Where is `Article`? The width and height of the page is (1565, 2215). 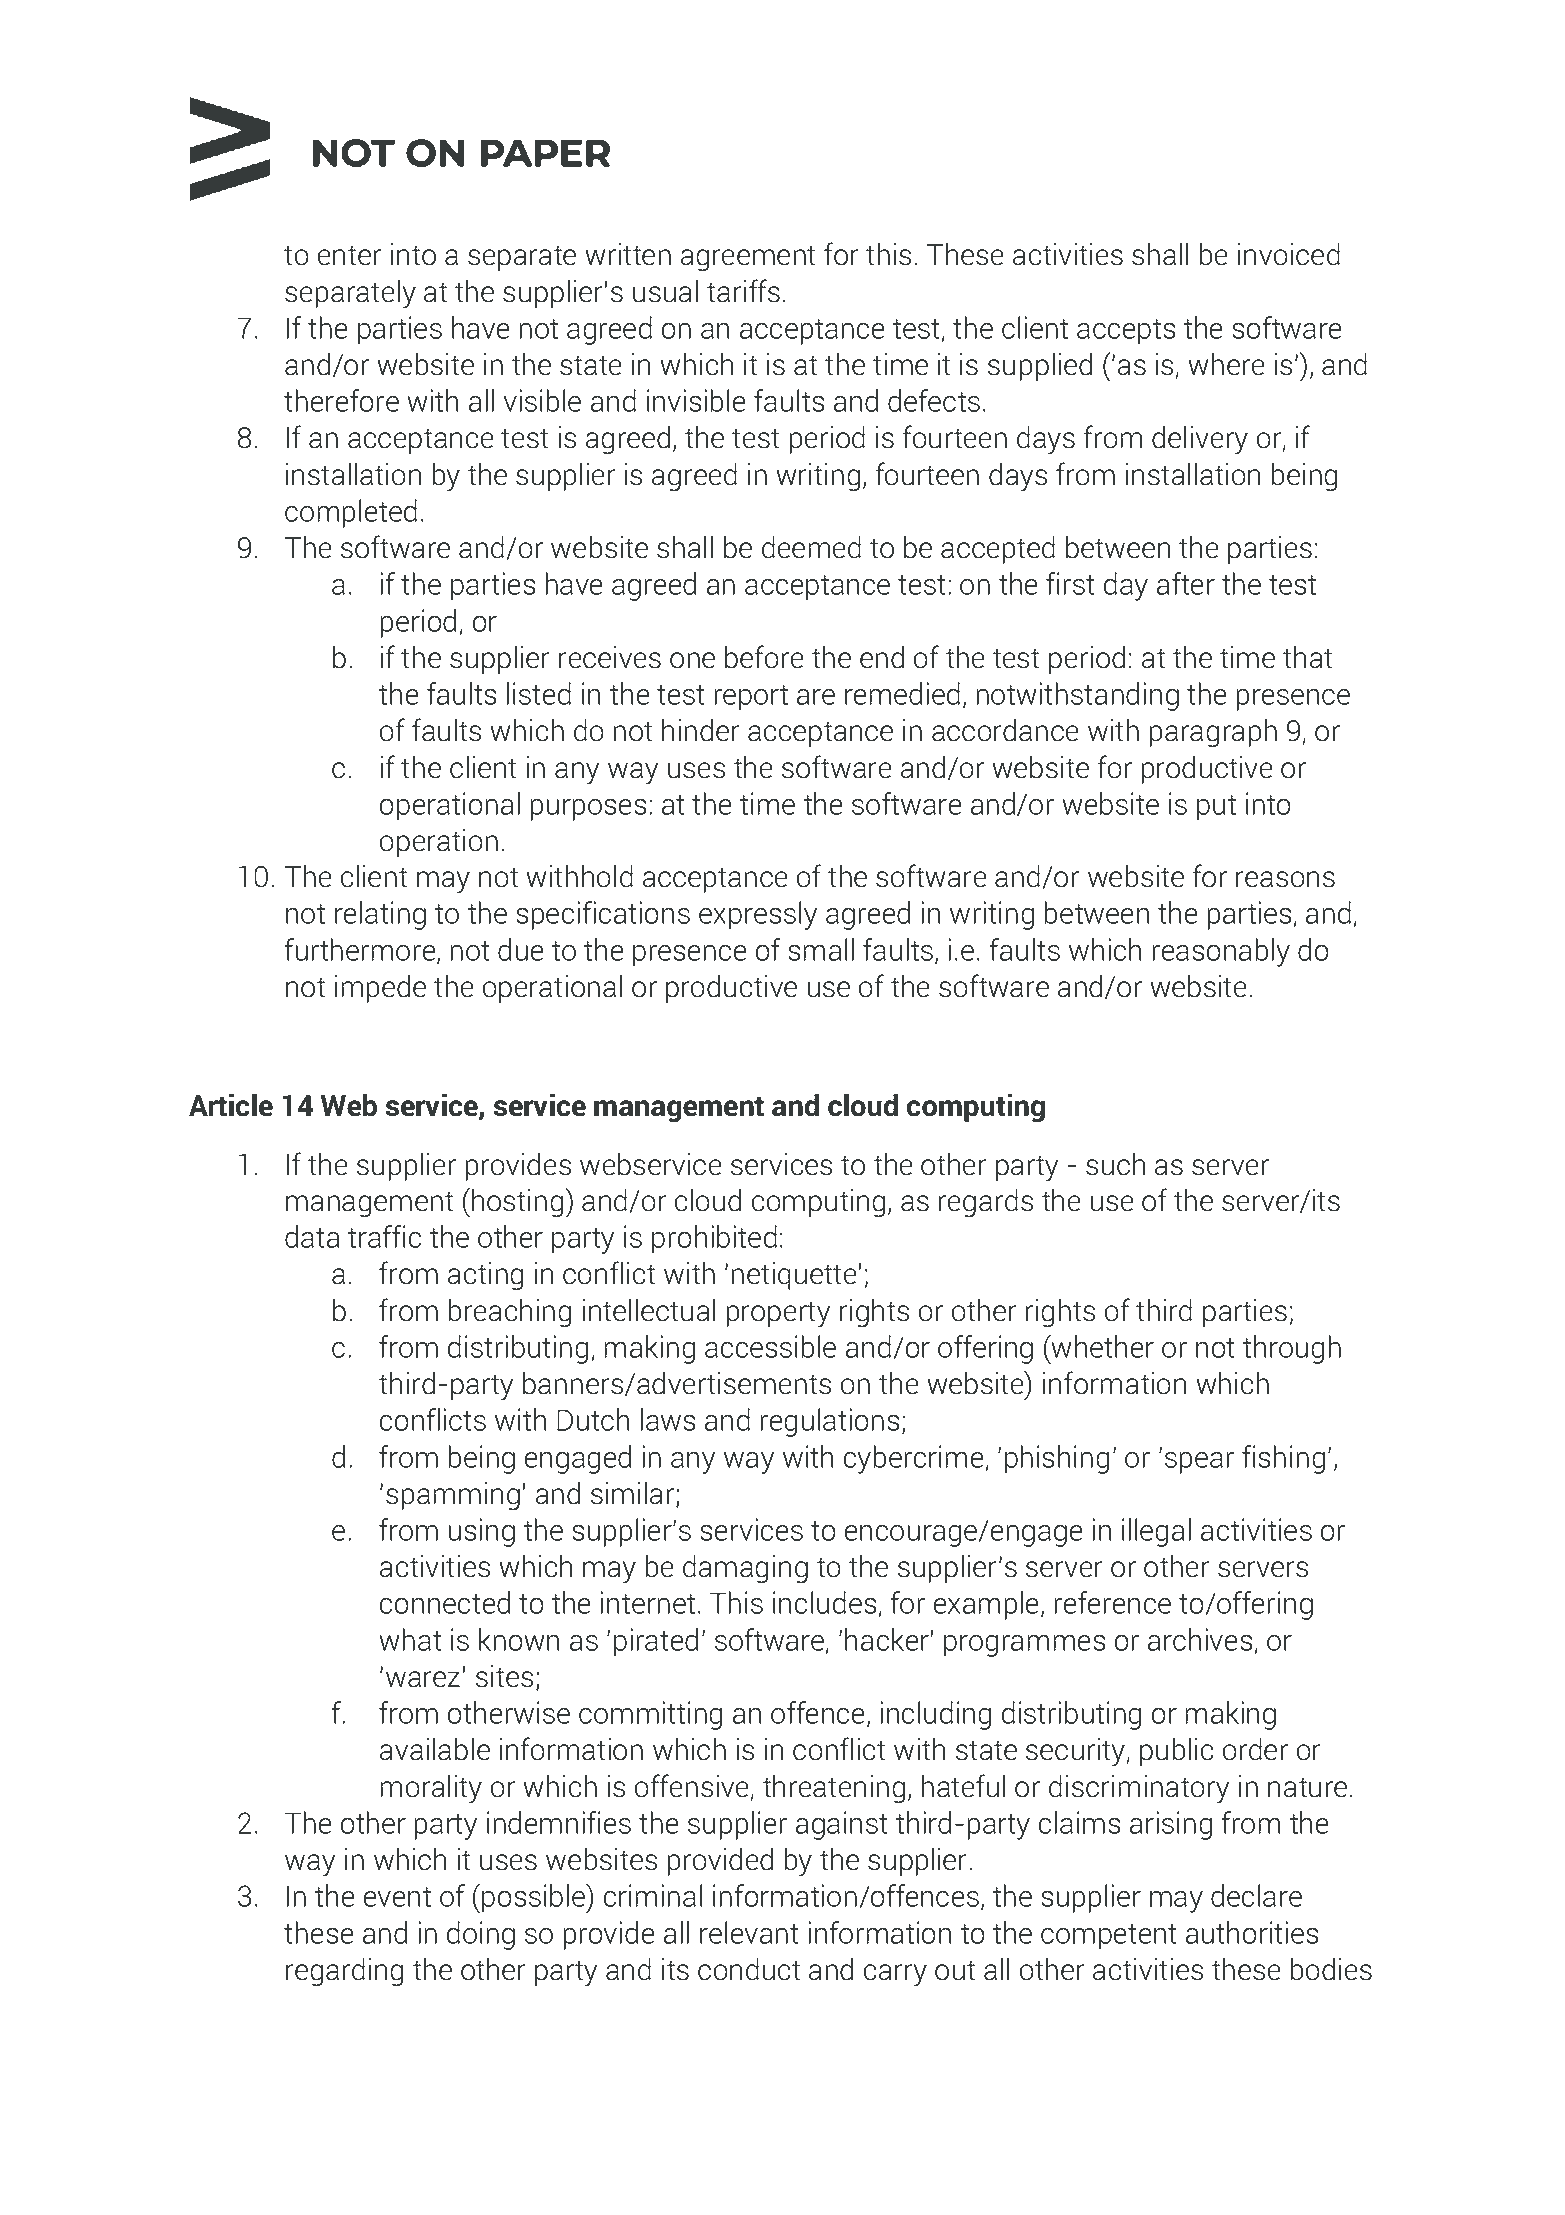 Article is located at coordinates (231, 1105).
